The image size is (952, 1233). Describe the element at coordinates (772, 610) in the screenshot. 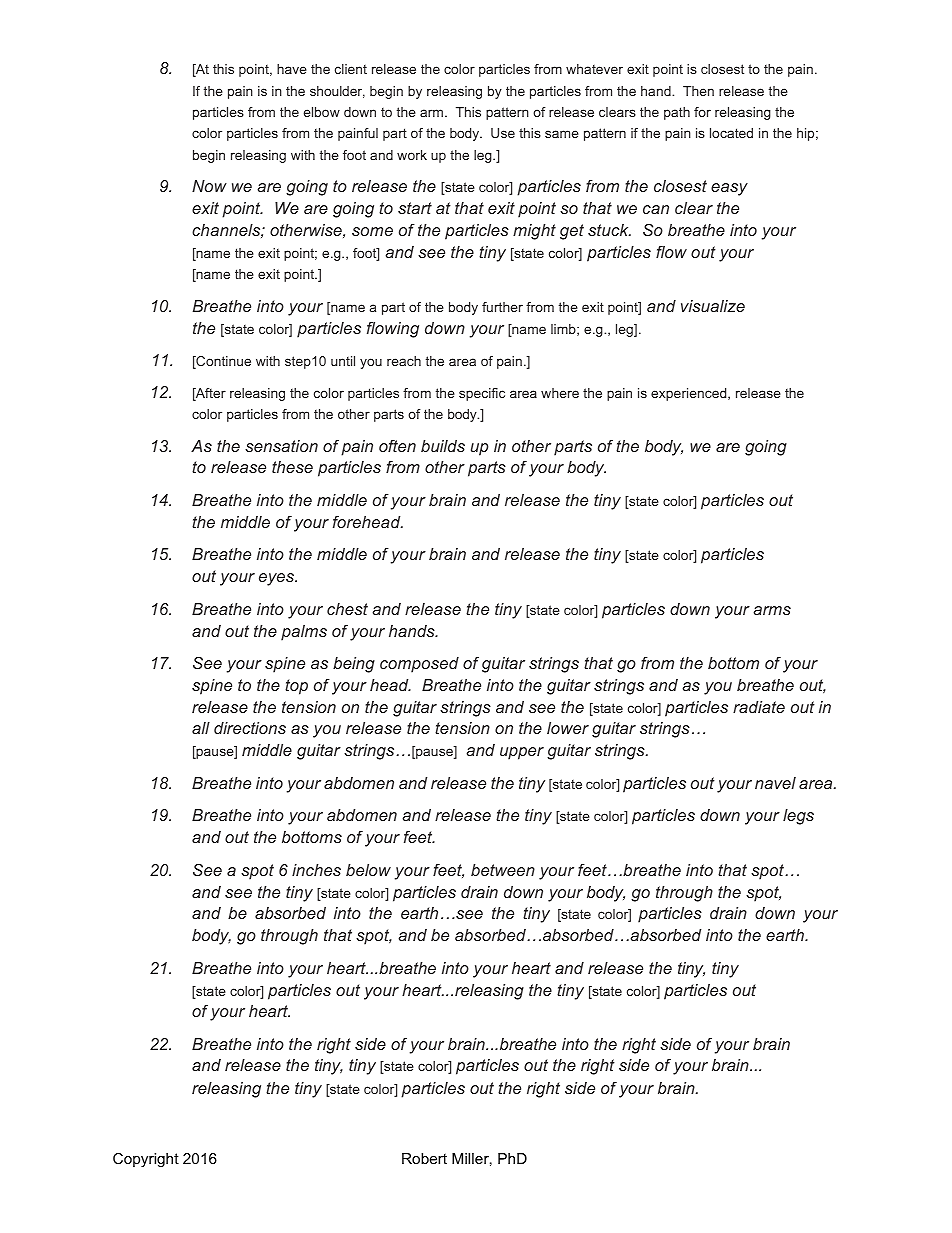

I see `arms` at that location.
